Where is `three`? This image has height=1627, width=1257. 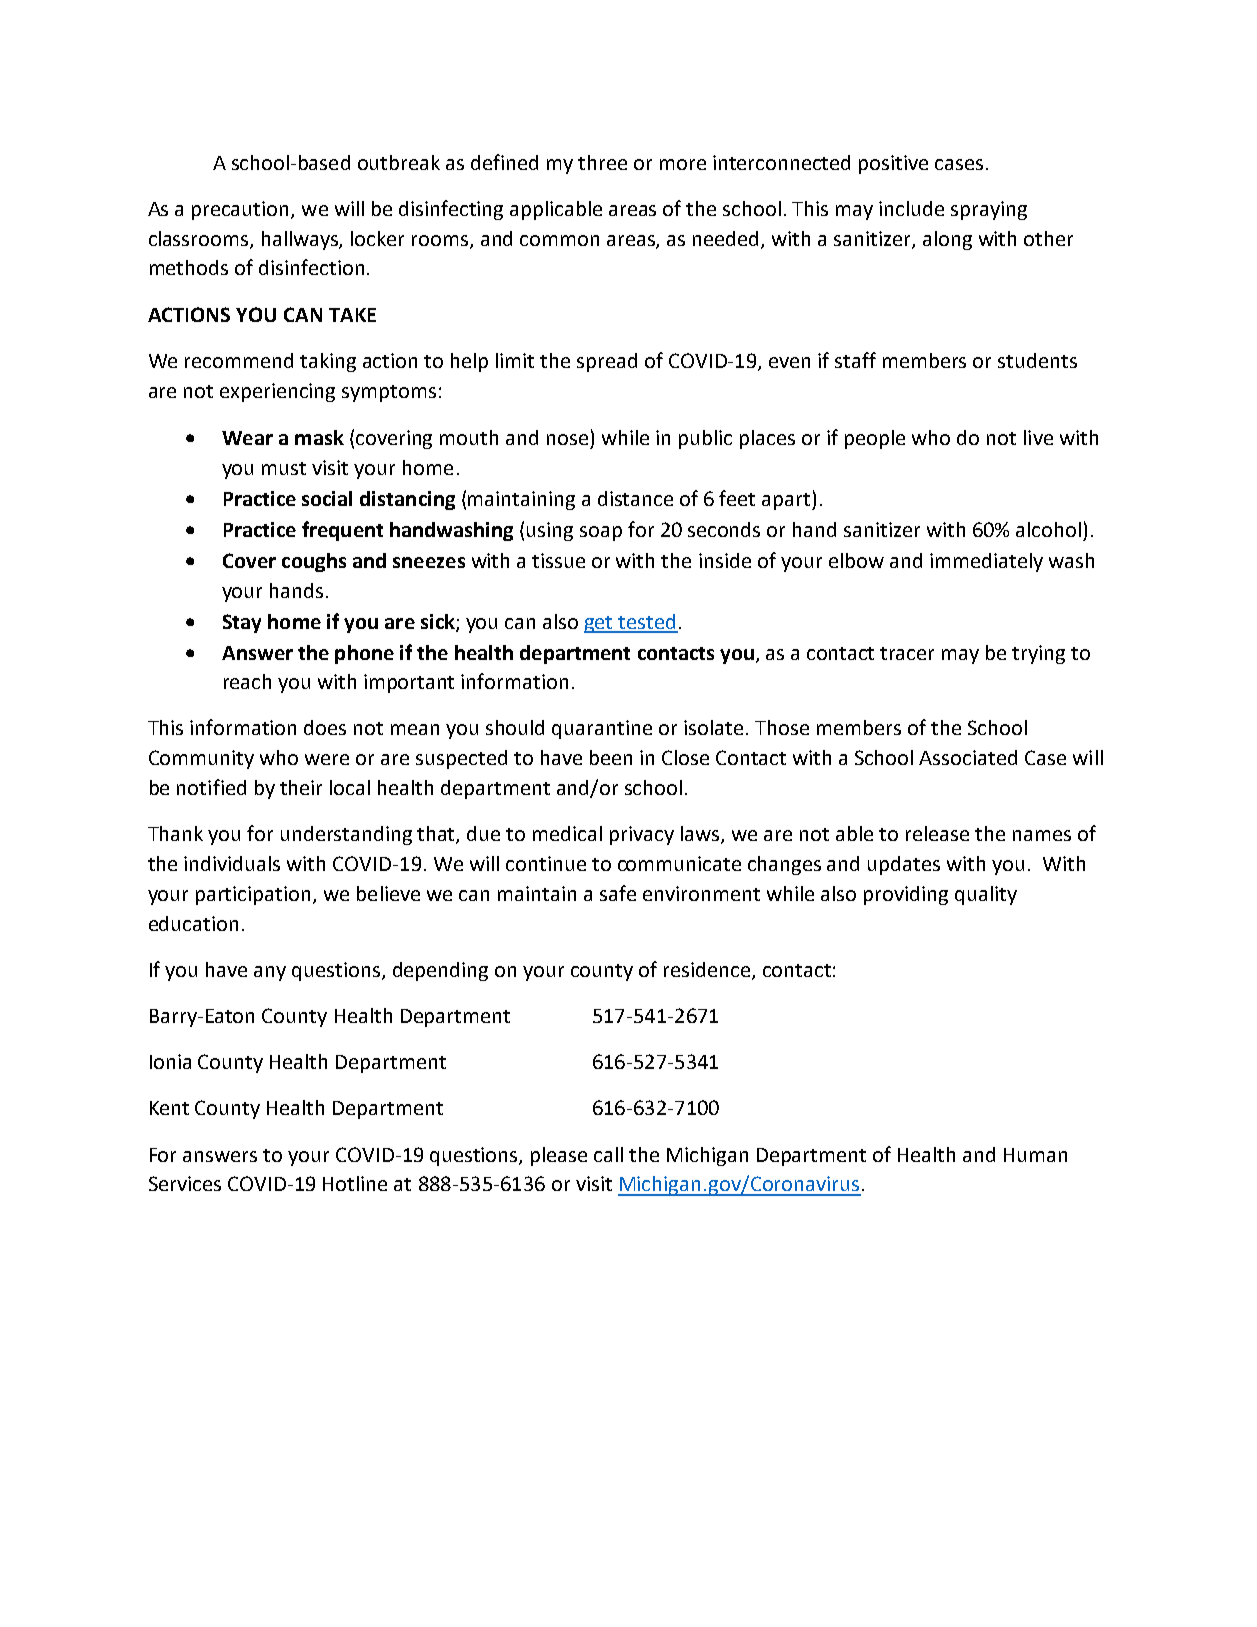 three is located at coordinates (602, 162).
